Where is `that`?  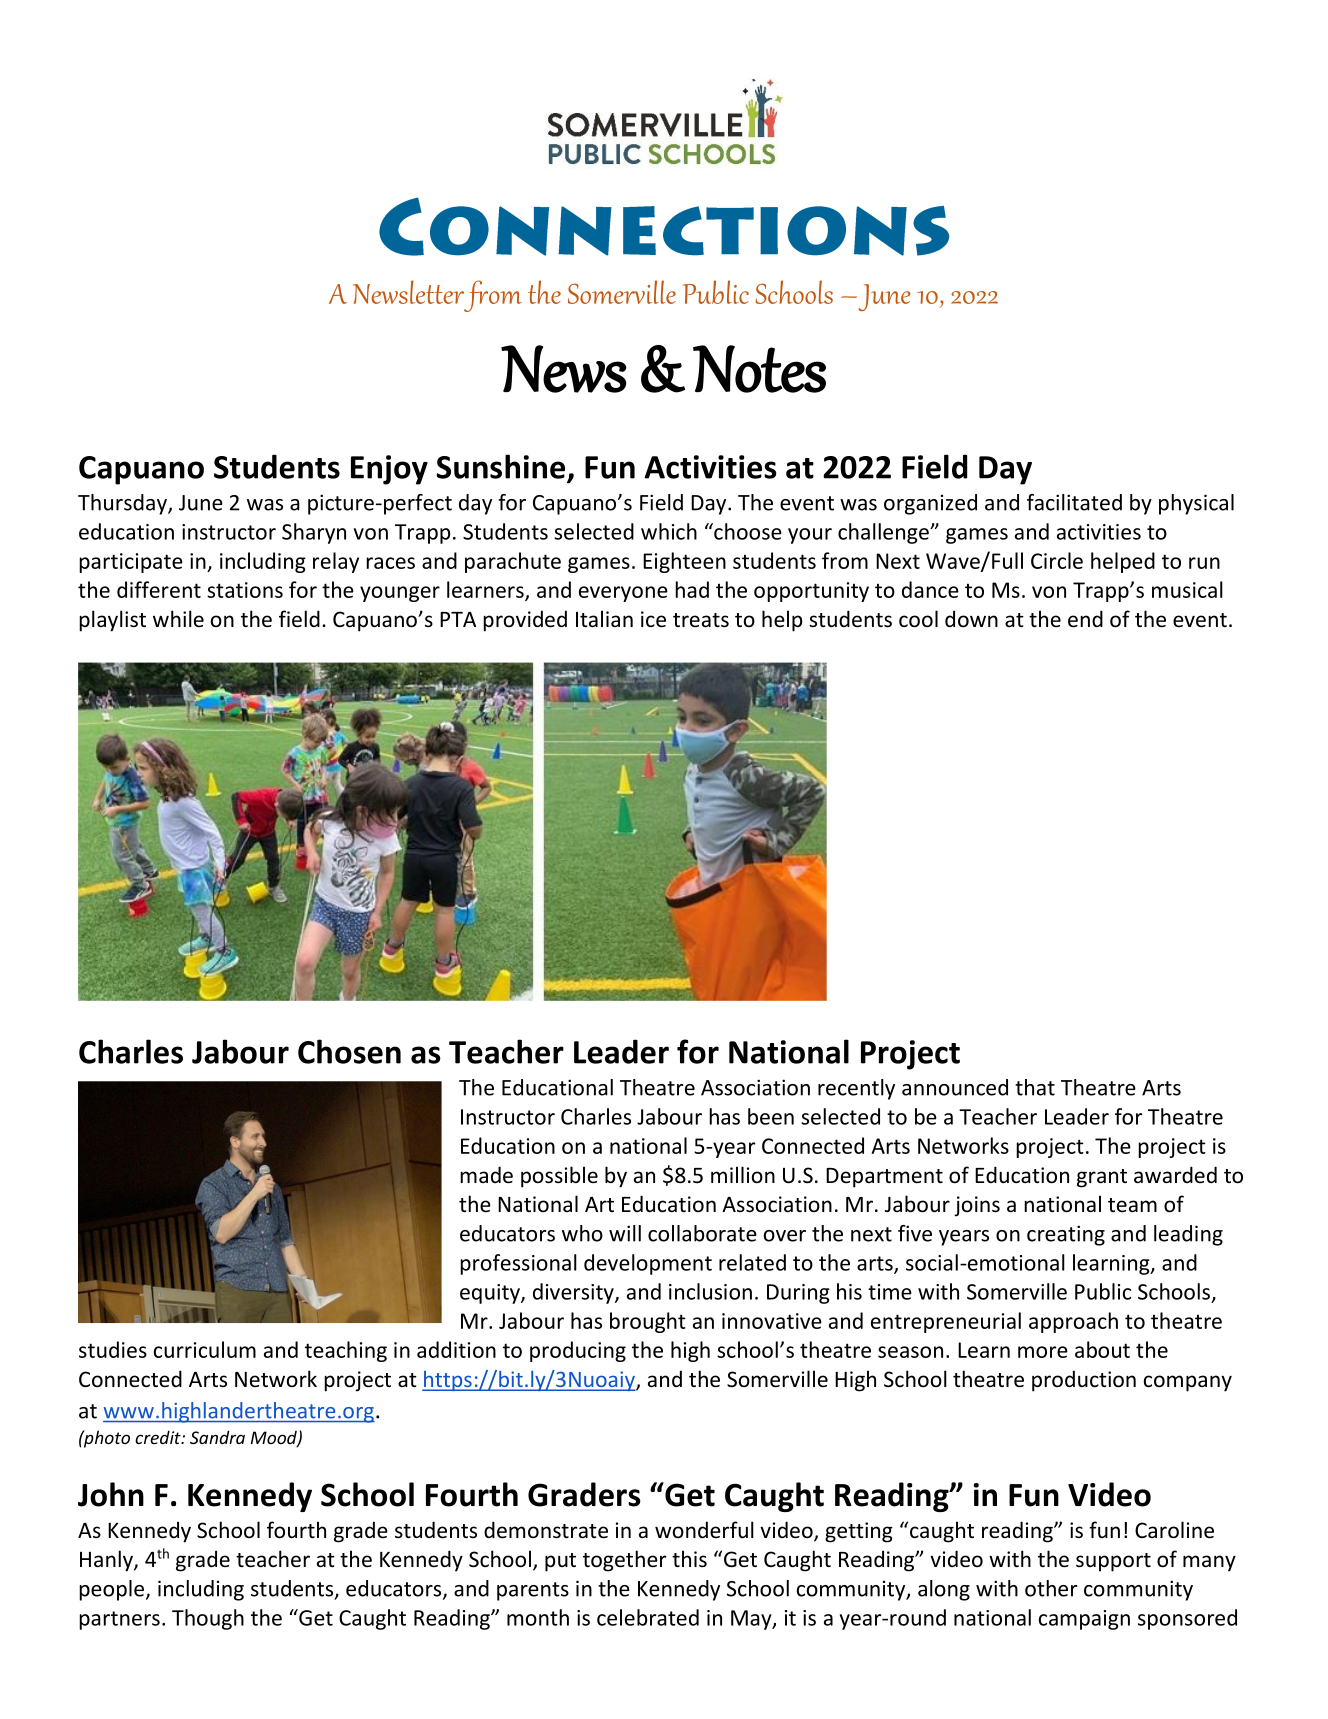 that is located at coordinates (1035, 1087).
